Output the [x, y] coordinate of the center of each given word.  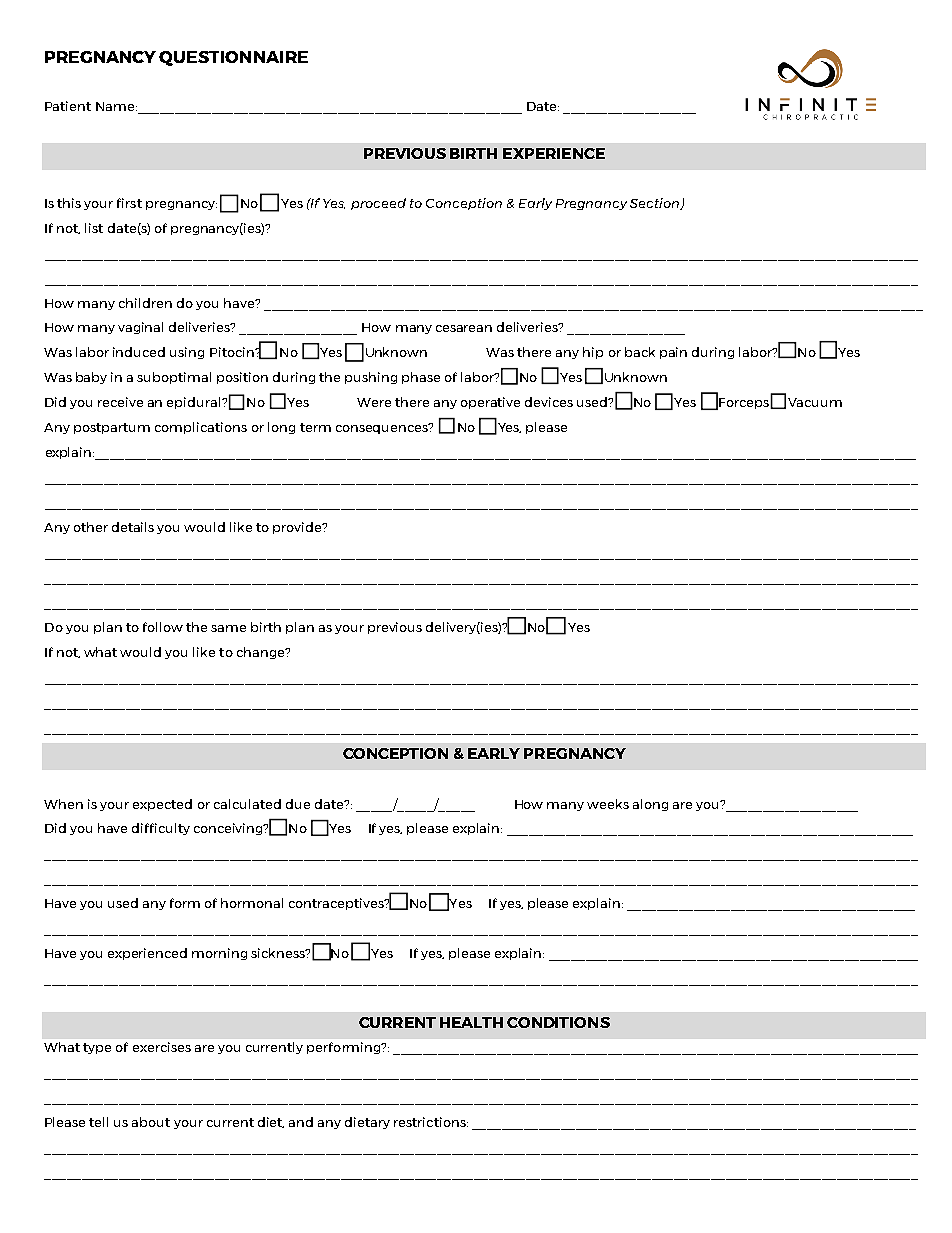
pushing [371, 378]
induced [139, 352]
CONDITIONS [558, 1022]
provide [298, 528]
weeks [608, 804]
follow [163, 627]
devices [549, 402]
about [151, 1122]
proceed [378, 204]
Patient [68, 106]
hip [593, 353]
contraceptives [337, 904]
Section [656, 204]
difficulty [161, 829]
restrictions [431, 1122]
